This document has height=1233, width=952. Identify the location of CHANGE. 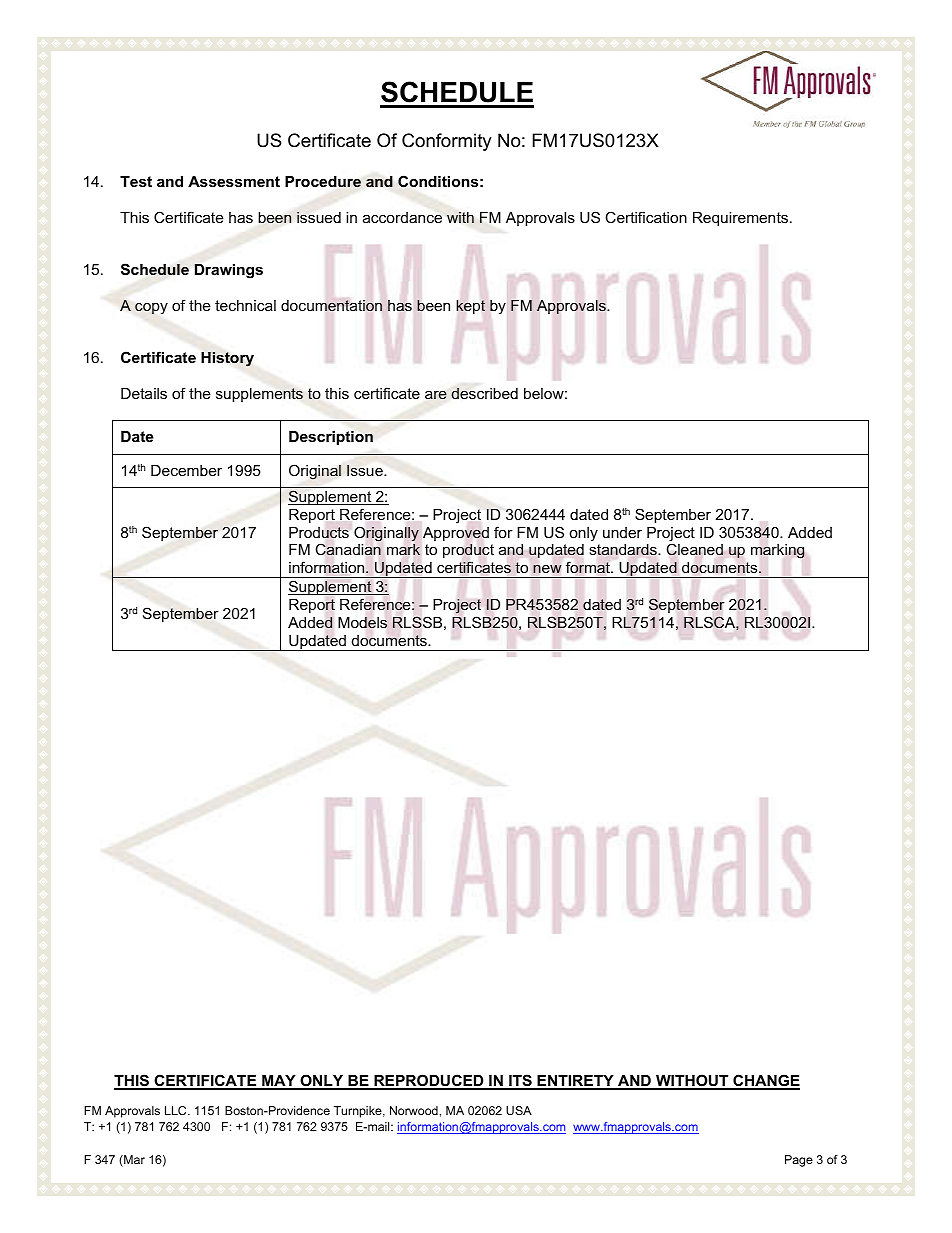
(765, 1081).
